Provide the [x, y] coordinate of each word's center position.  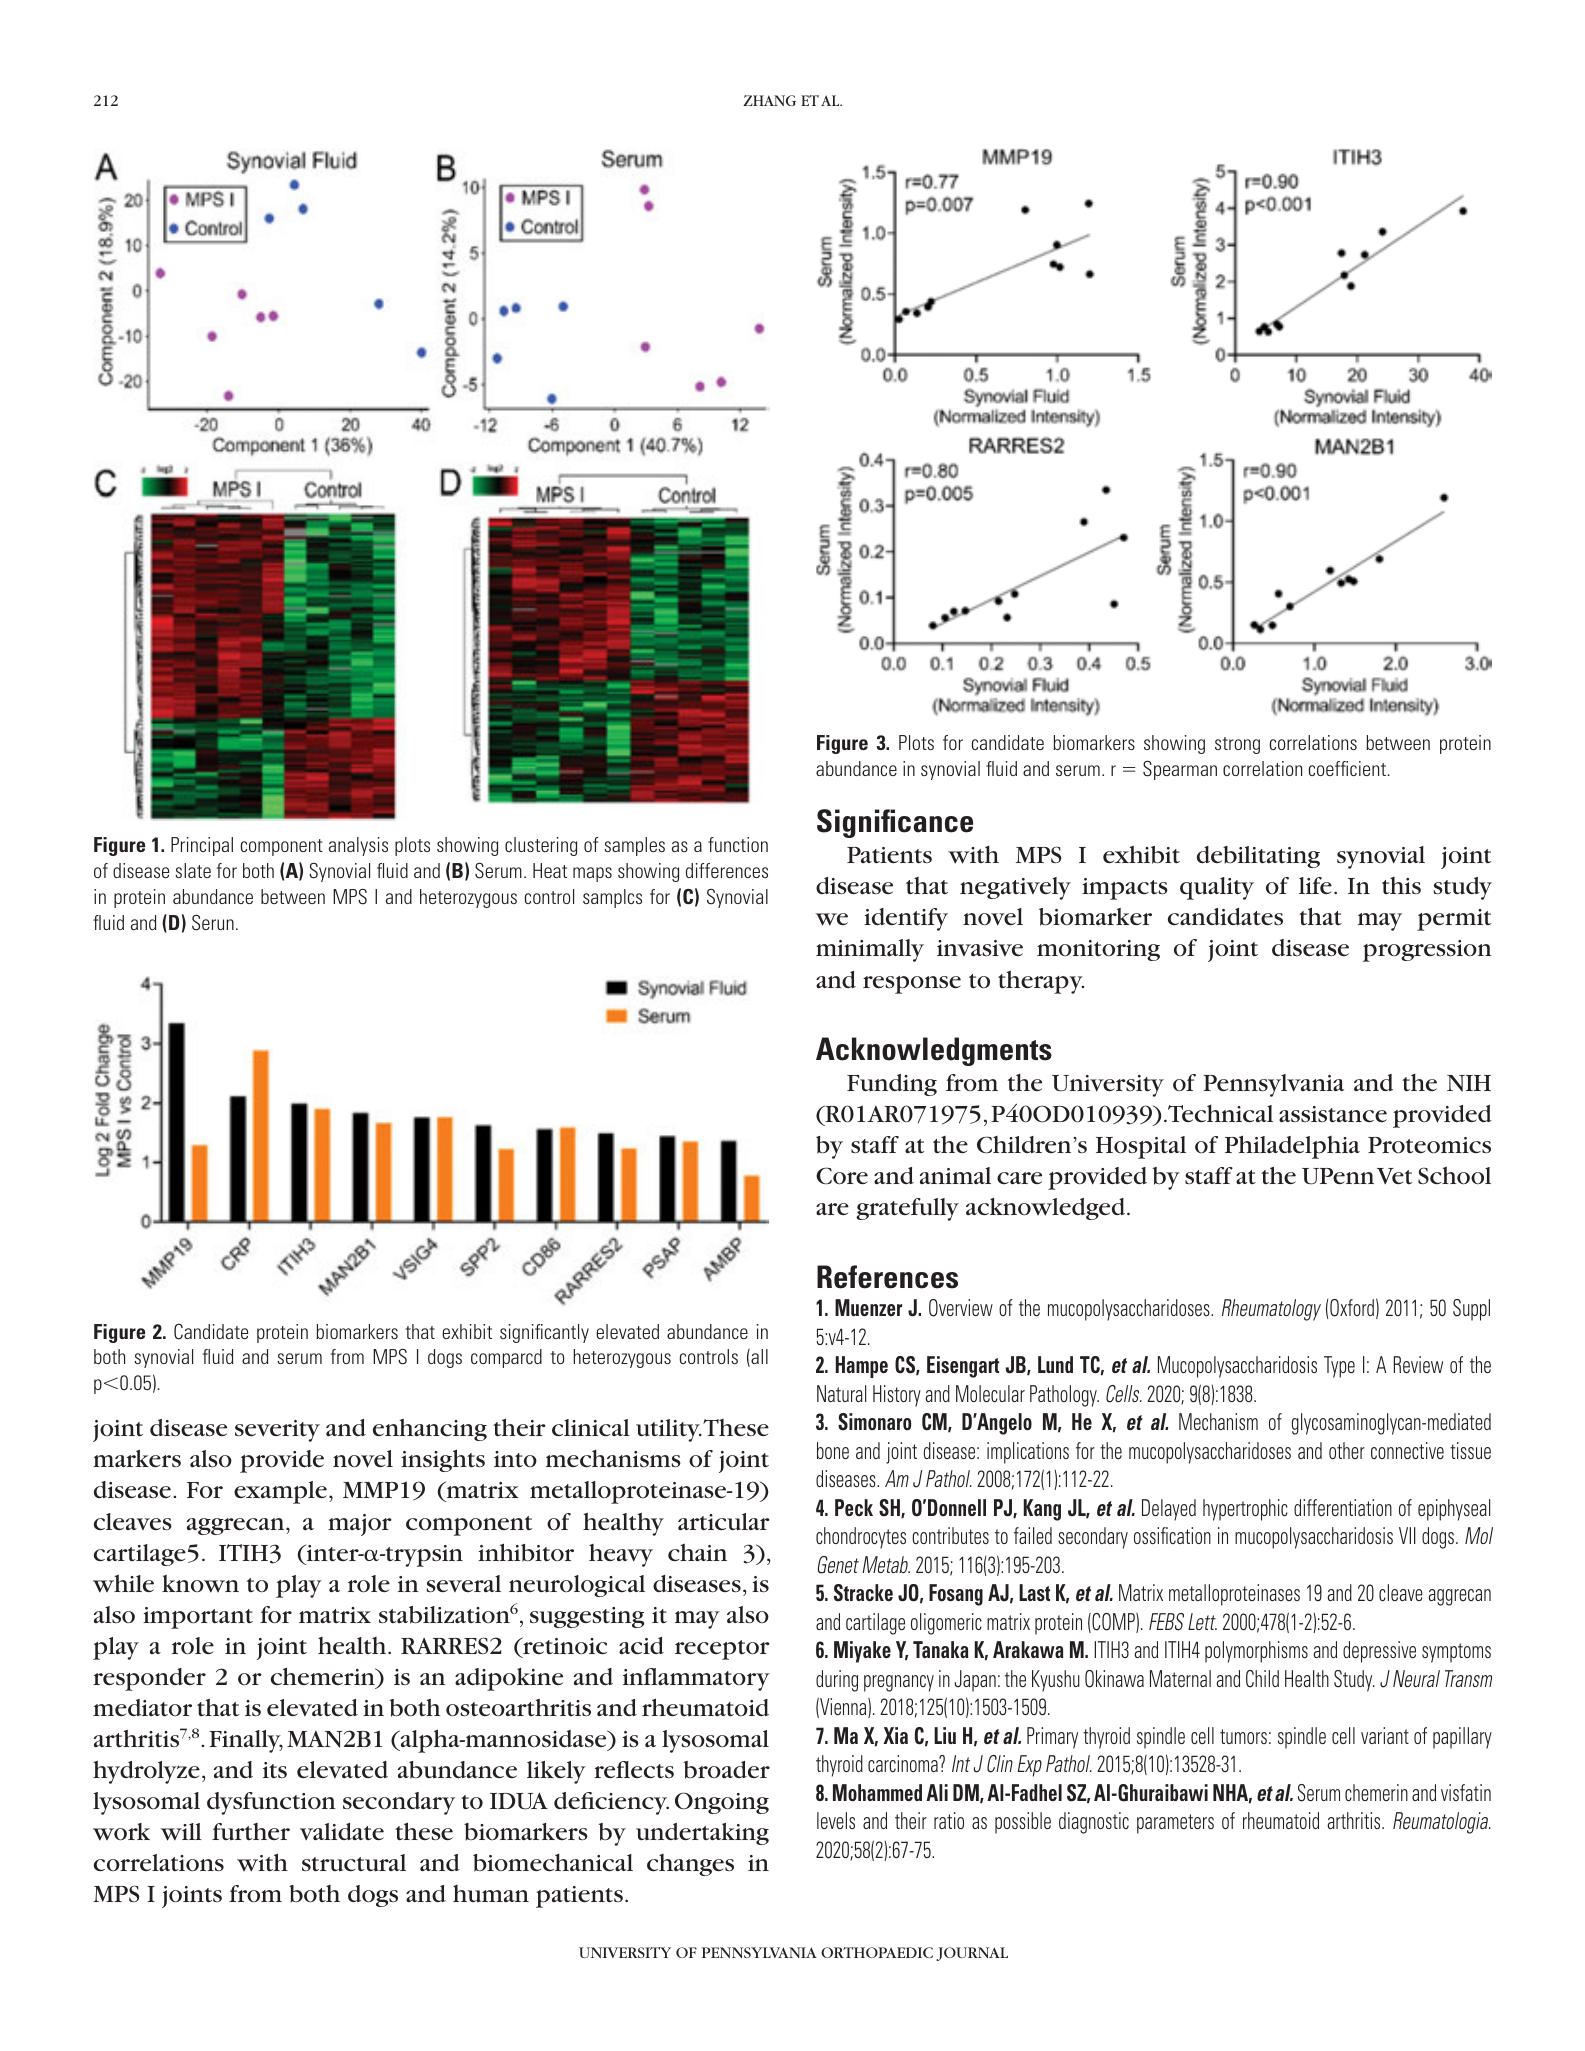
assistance [1333, 1114]
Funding [892, 1085]
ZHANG [769, 100]
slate [193, 870]
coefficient [1347, 768]
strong [1237, 745]
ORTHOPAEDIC [877, 1952]
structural [354, 1863]
